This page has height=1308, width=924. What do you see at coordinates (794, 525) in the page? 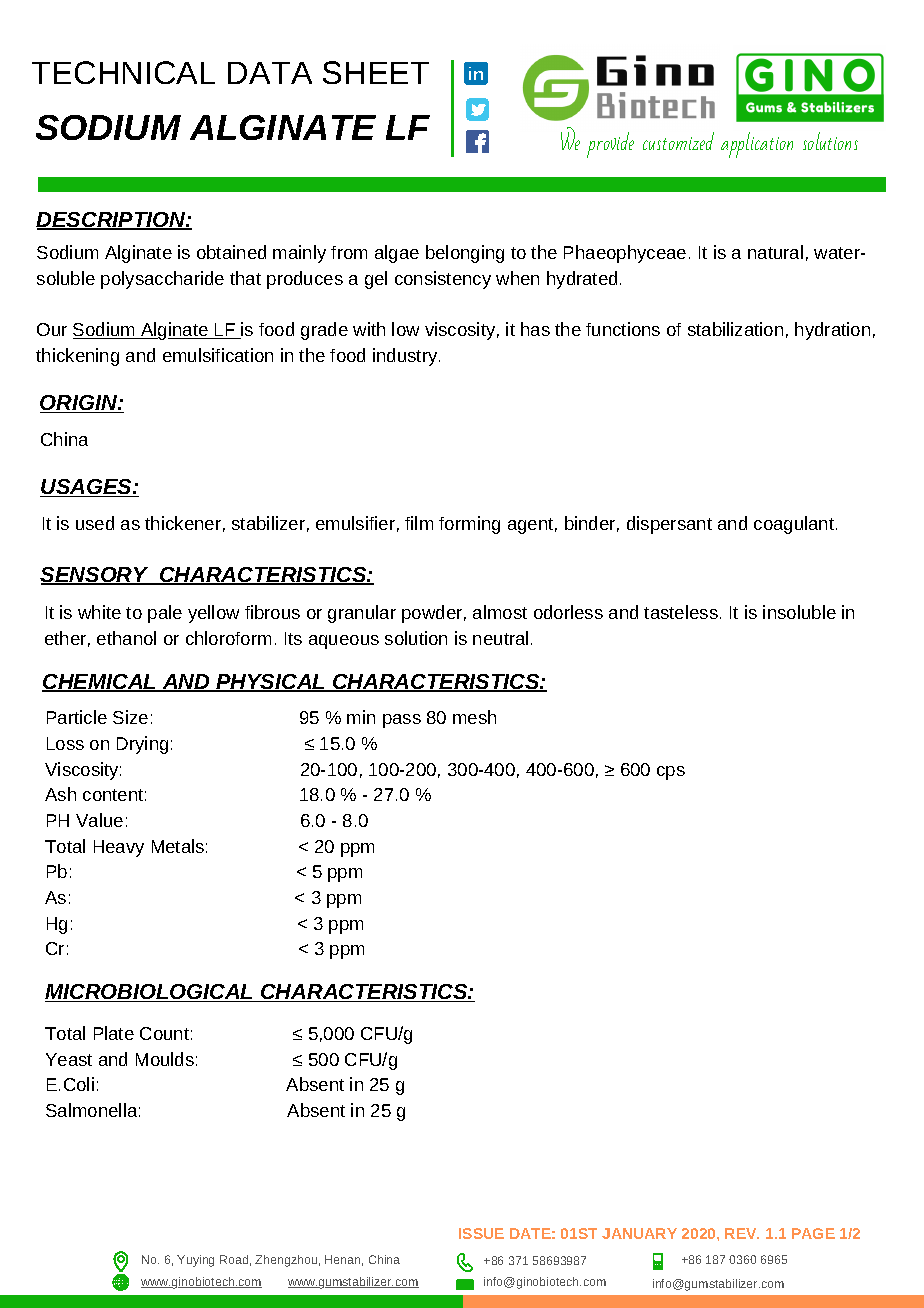
I see `coagulant` at bounding box center [794, 525].
